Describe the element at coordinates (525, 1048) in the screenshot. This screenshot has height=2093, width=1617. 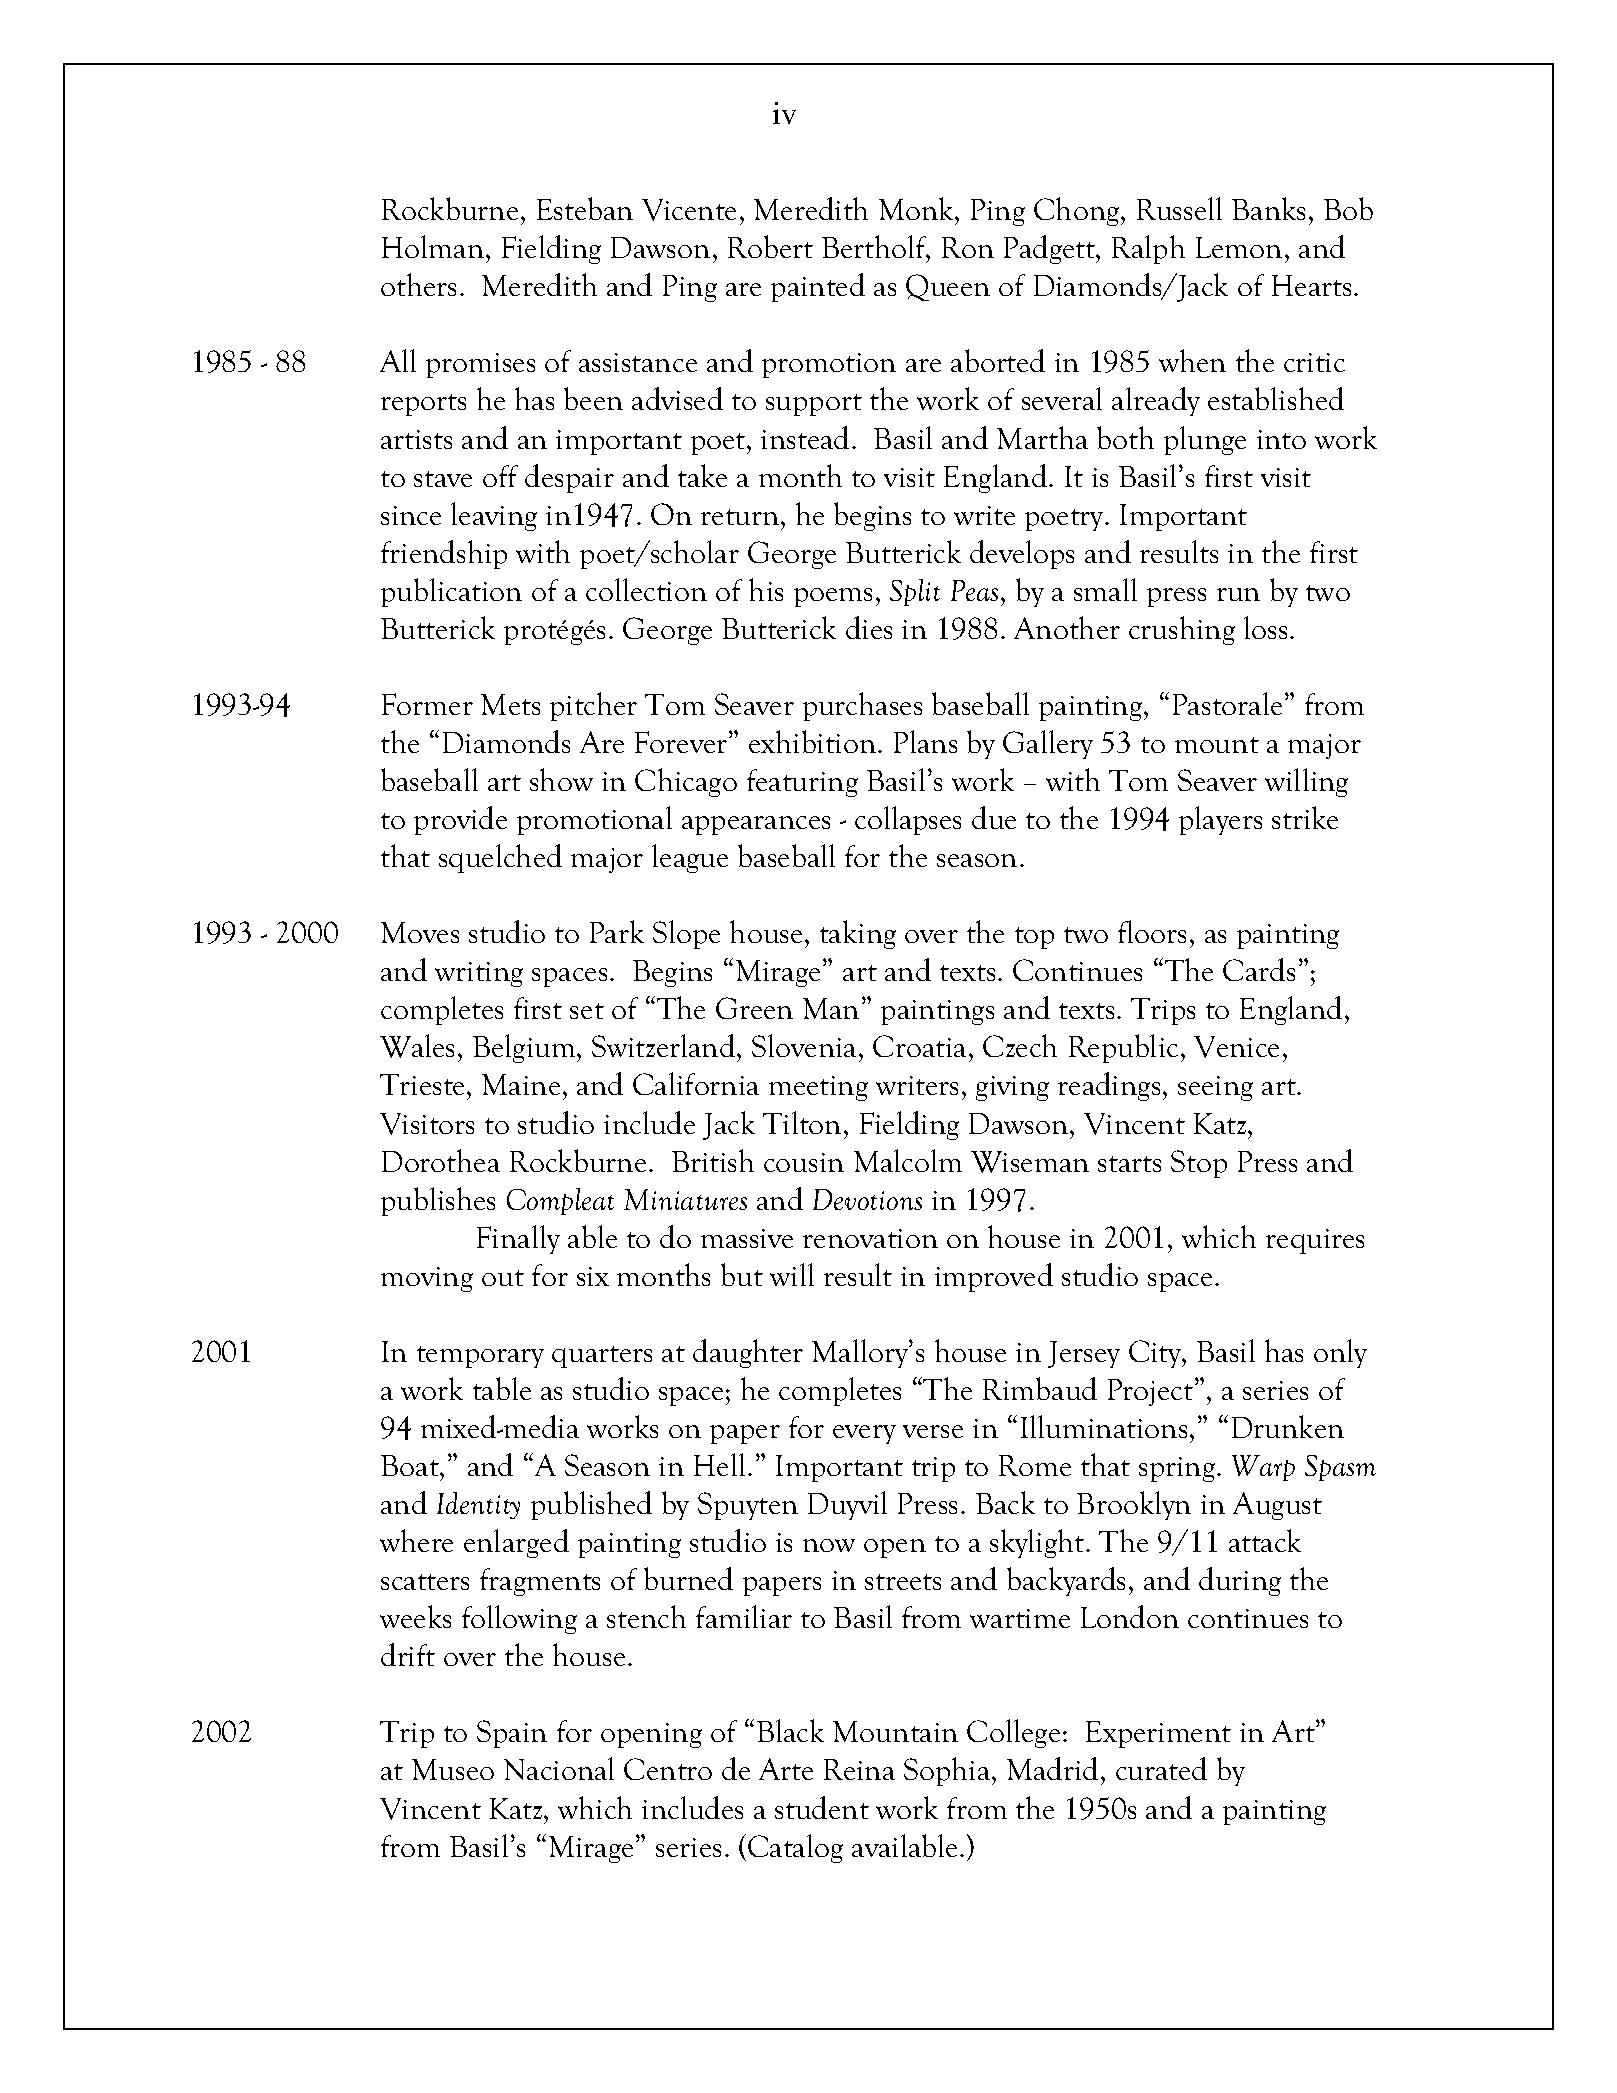
I see `Belgium` at that location.
